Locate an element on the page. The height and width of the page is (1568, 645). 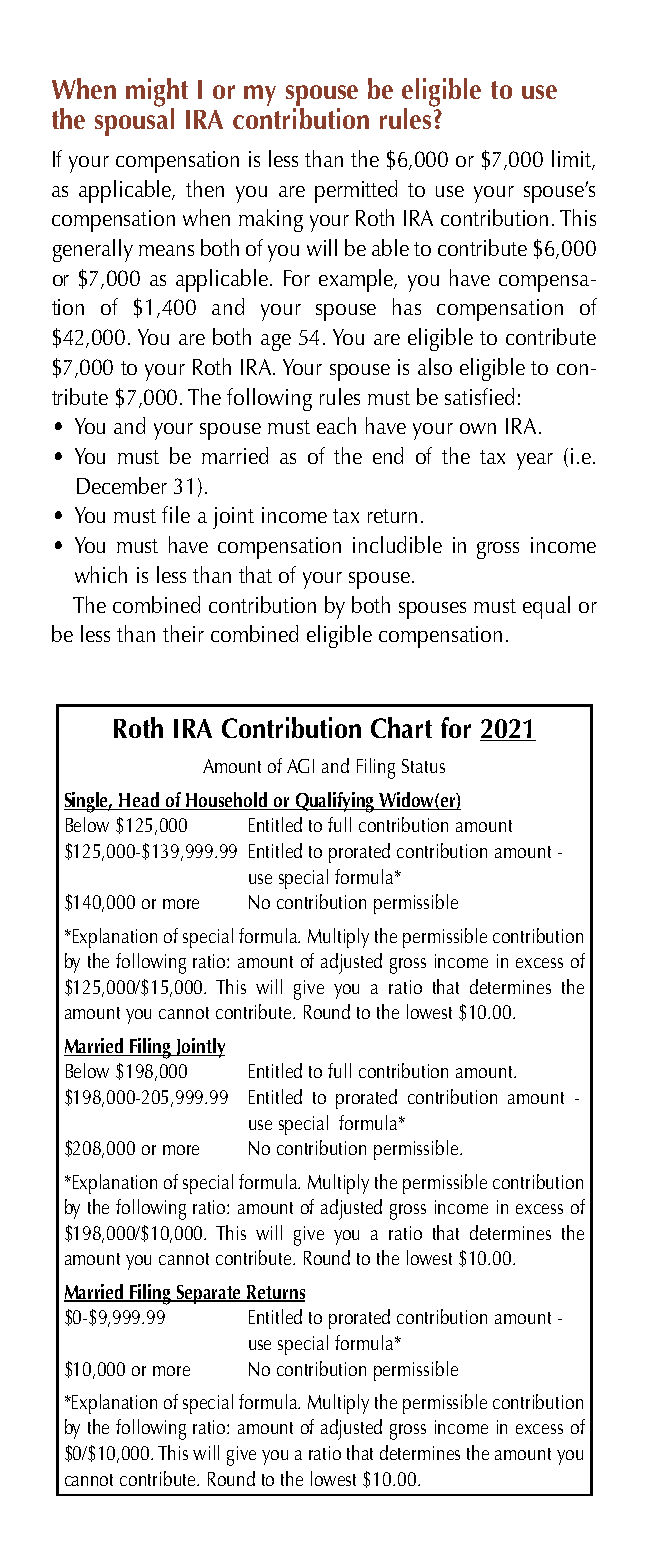
their is located at coordinates (183, 633).
